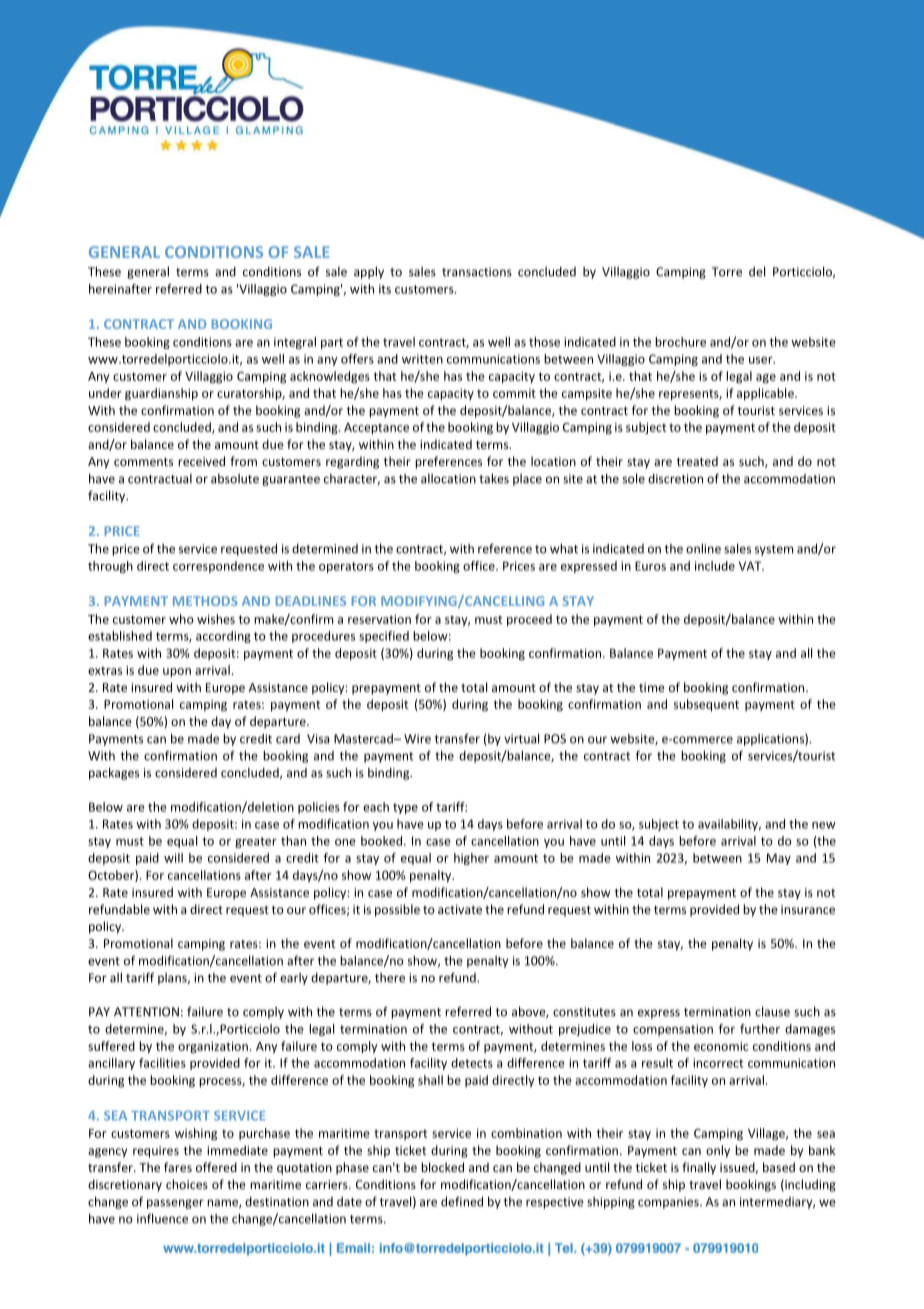  I want to click on applicable, so click(766, 394).
